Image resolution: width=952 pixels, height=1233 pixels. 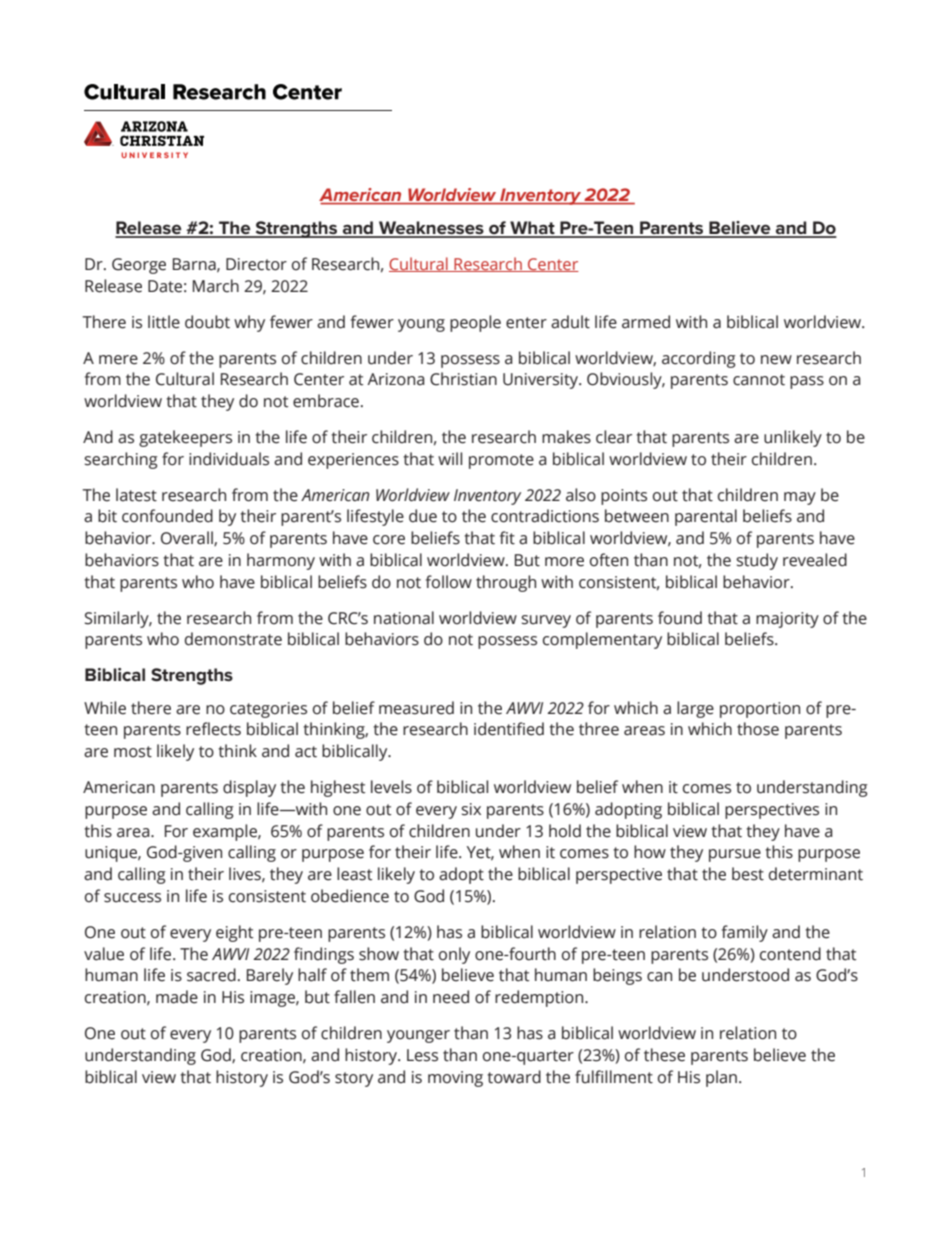 I want to click on demonstrate, so click(x=233, y=639).
